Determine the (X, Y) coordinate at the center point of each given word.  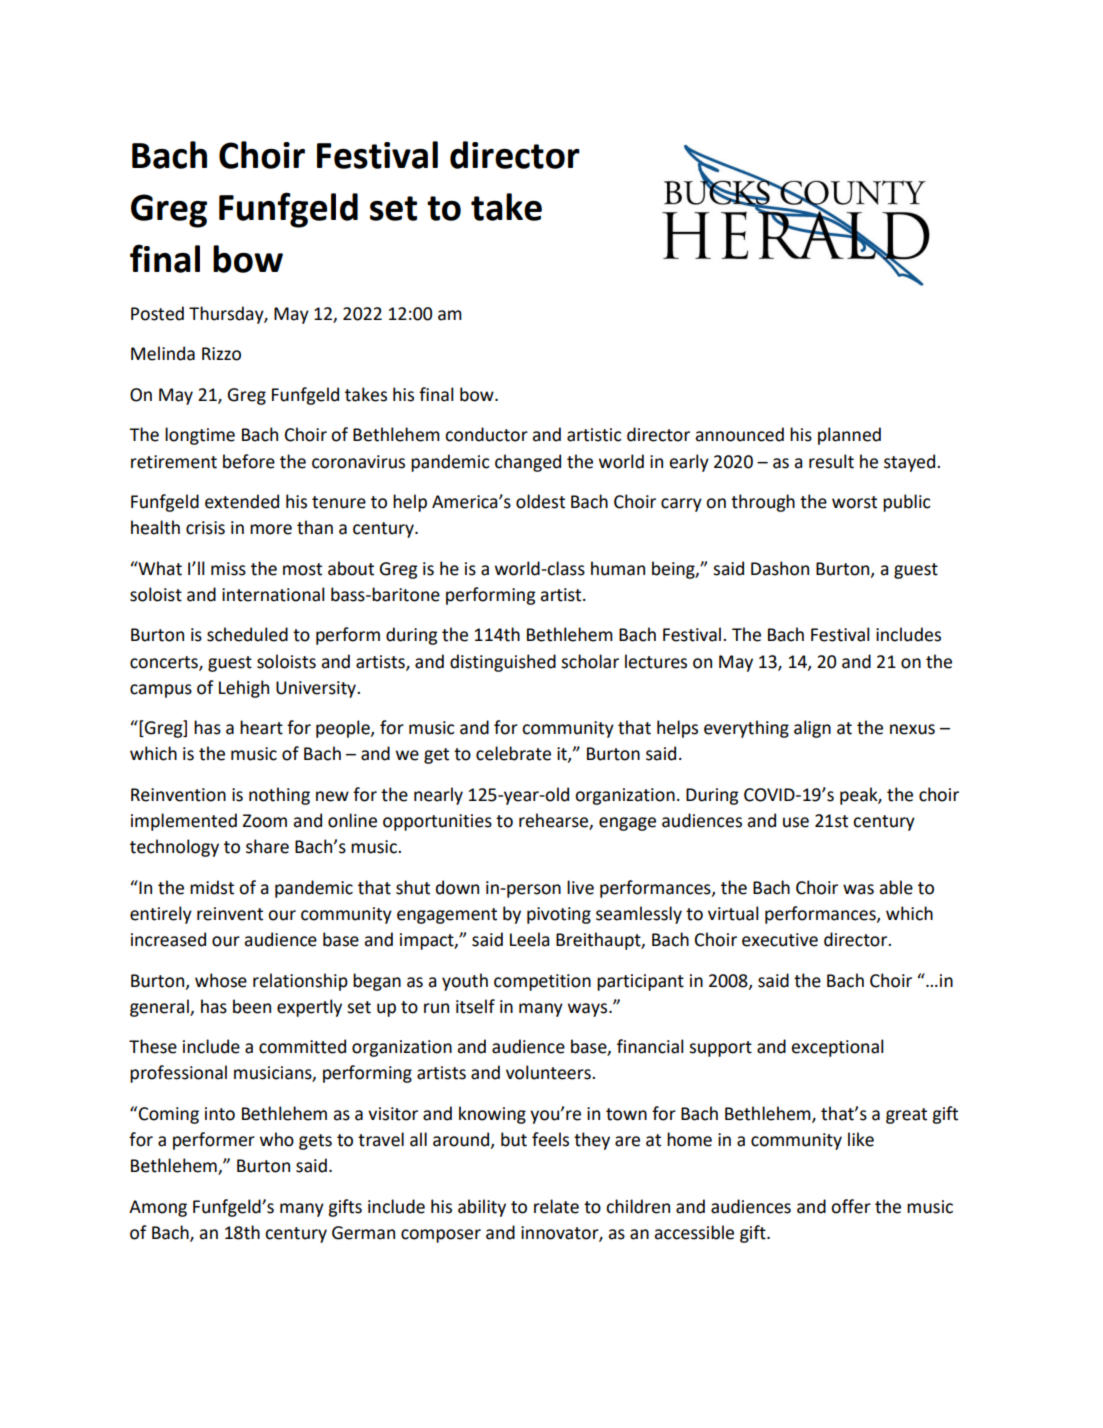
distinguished (503, 663)
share (267, 846)
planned (849, 436)
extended (242, 501)
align (812, 729)
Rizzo (221, 354)
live (580, 887)
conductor (486, 434)
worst (854, 502)
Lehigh (244, 689)
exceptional (837, 1048)
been (252, 1006)
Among (158, 1208)
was (858, 889)
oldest (540, 501)
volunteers (549, 1072)
